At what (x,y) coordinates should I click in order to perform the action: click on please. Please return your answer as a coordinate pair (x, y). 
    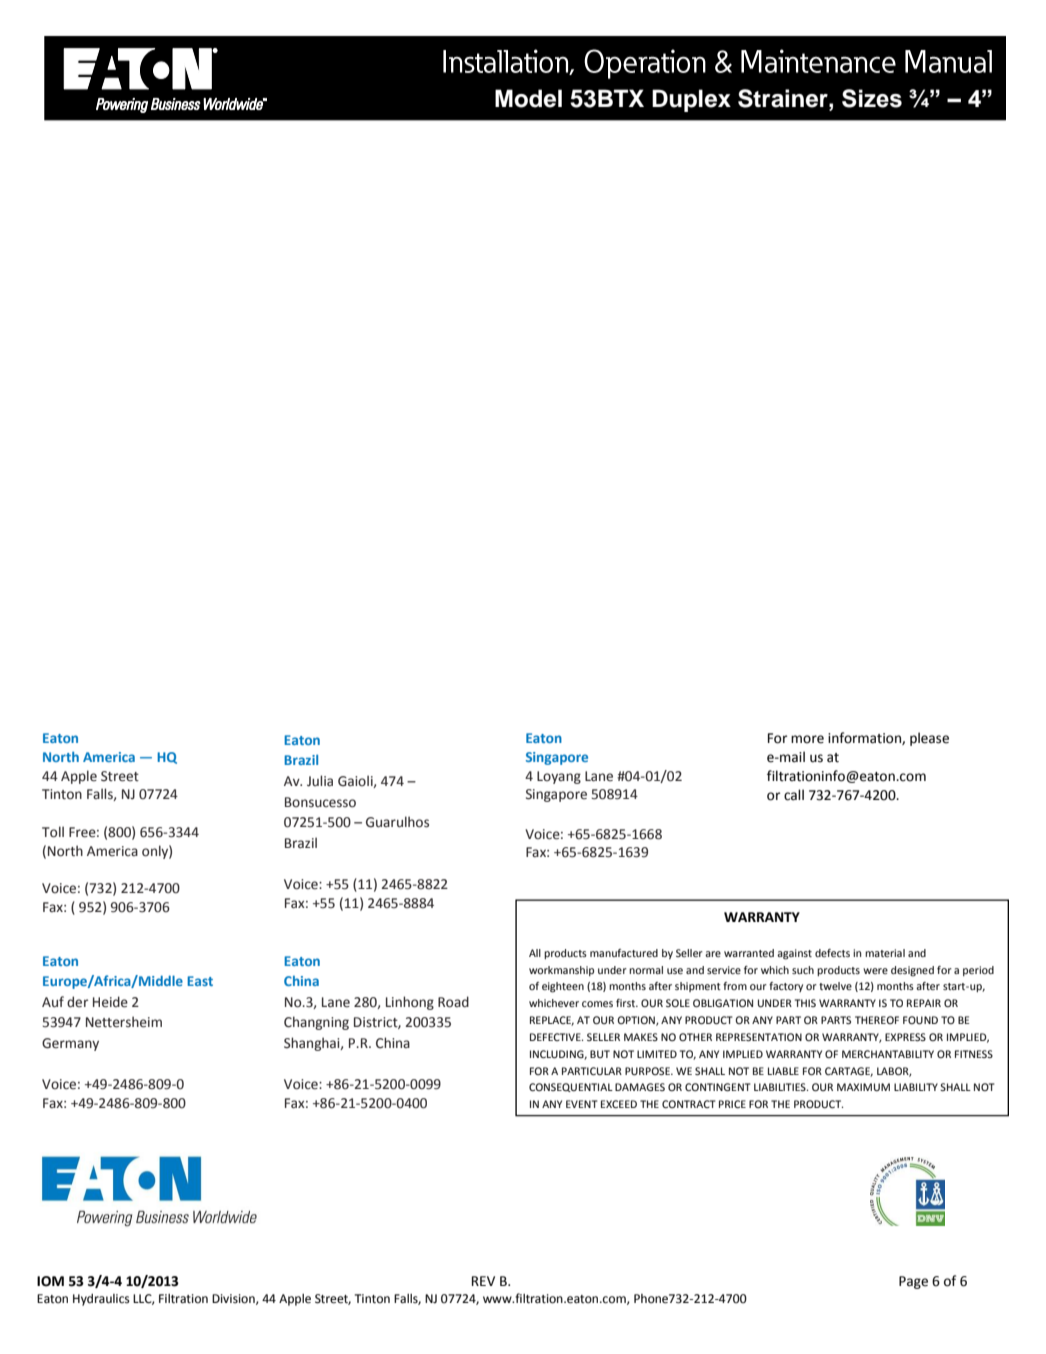
    Looking at the image, I should click on (929, 739).
